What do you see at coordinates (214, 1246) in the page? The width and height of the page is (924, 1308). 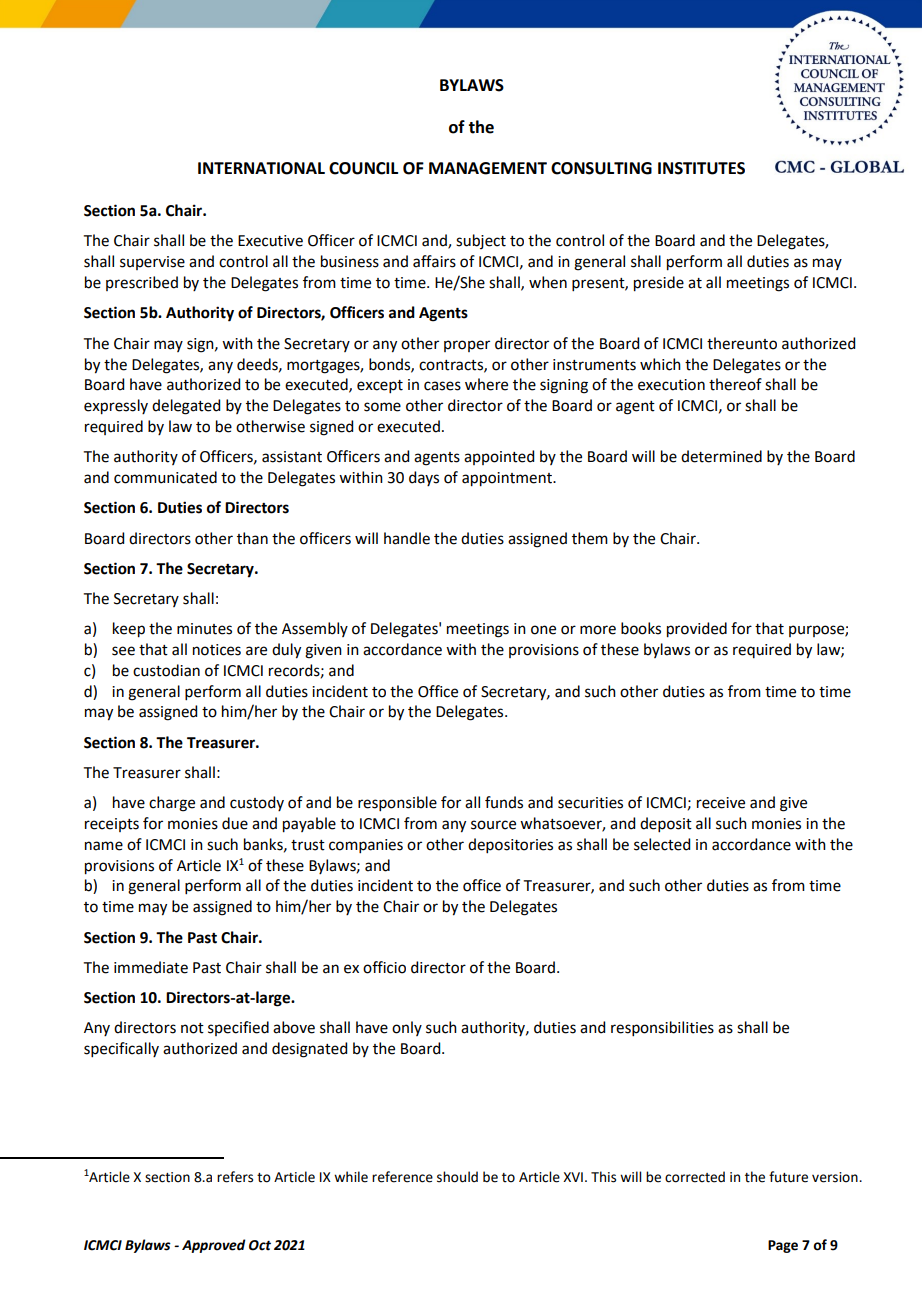 I see `Approved` at bounding box center [214, 1246].
